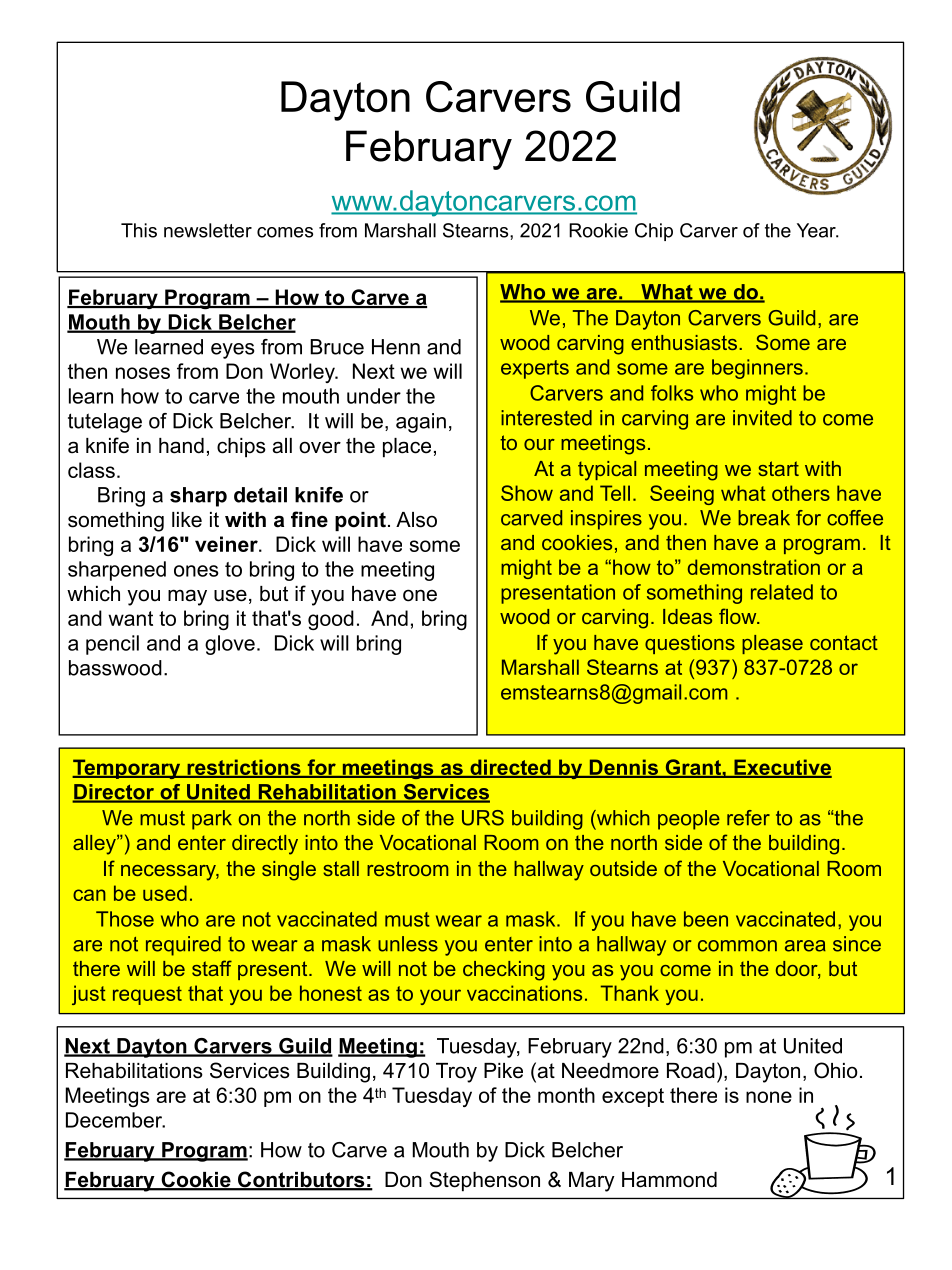 This screenshot has height=1270, width=952. I want to click on newsletter, so click(208, 230).
